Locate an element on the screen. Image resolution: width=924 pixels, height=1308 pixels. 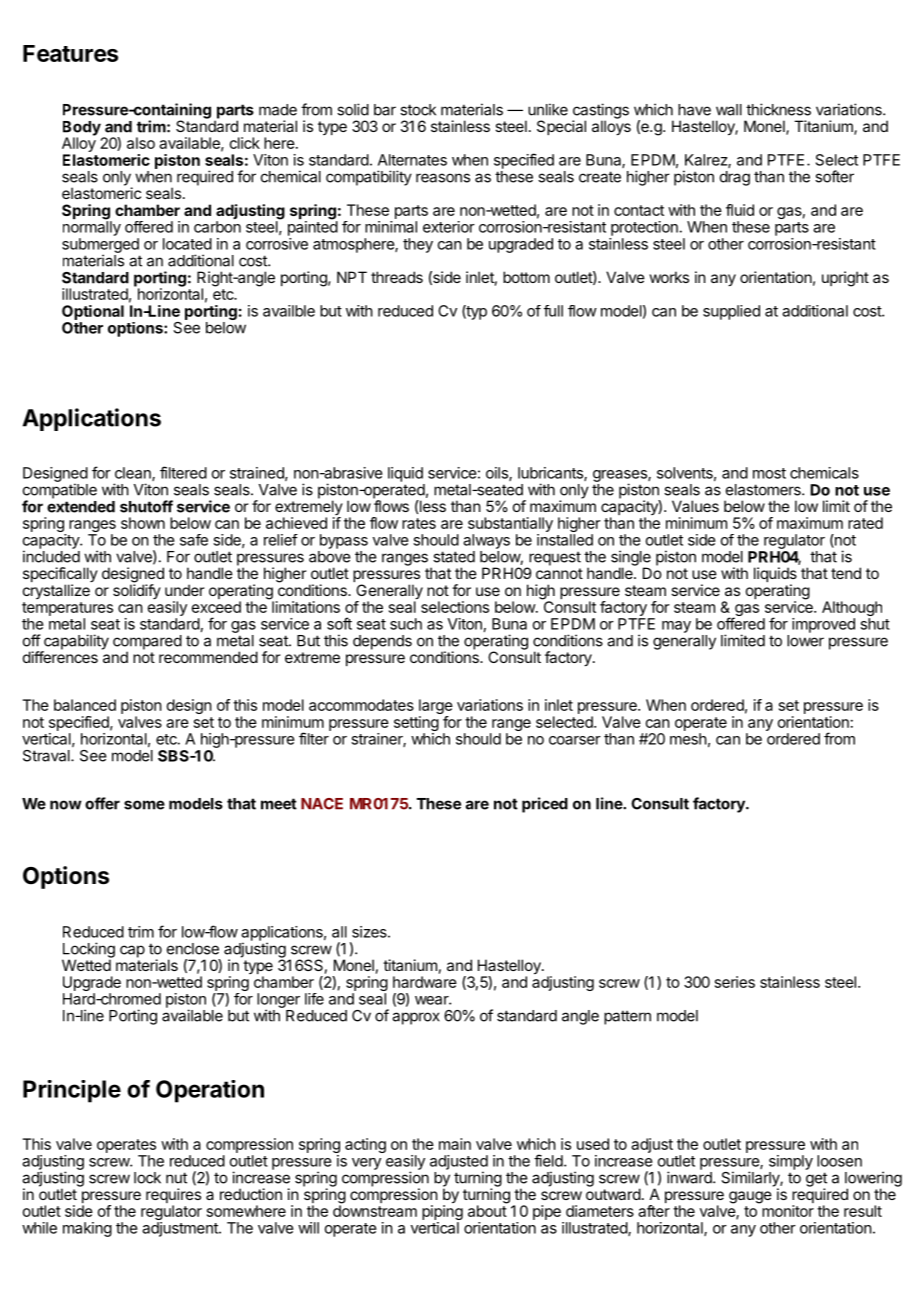
compared is located at coordinates (147, 643).
